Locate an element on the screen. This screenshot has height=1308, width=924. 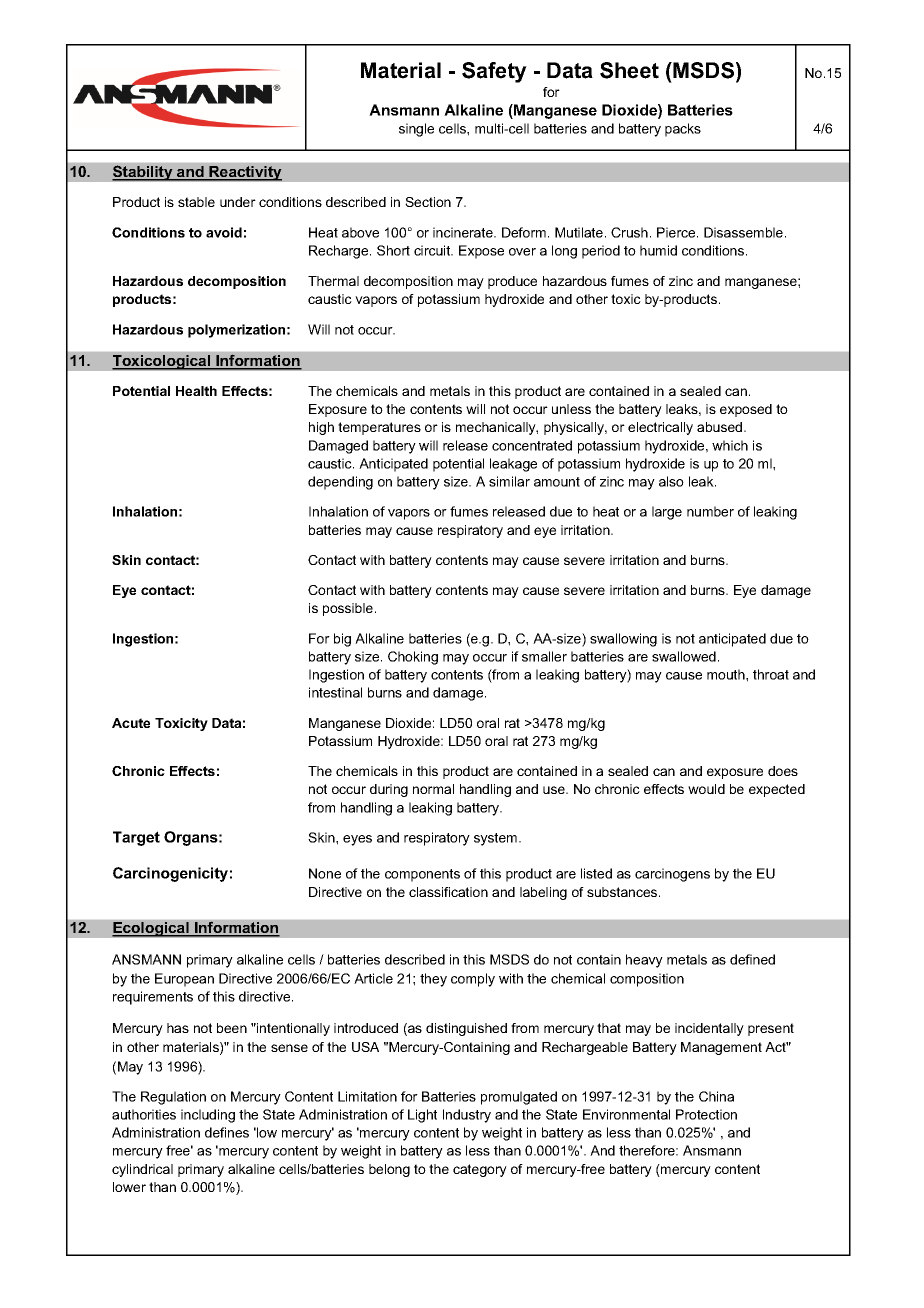
packs is located at coordinates (683, 130).
